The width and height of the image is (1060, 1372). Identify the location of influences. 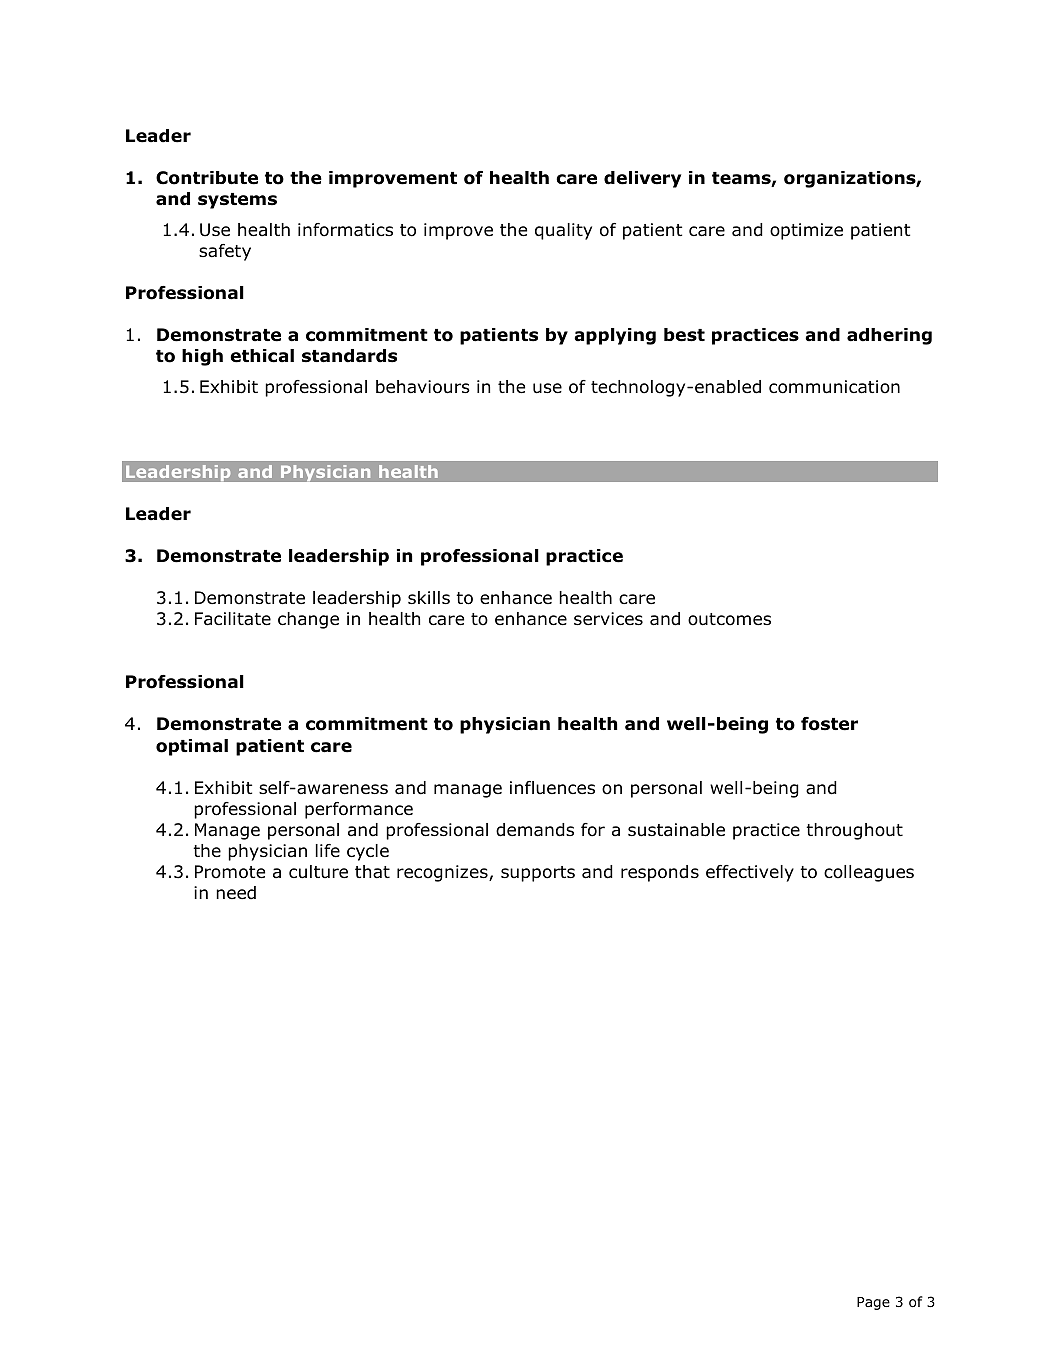
(552, 787).
